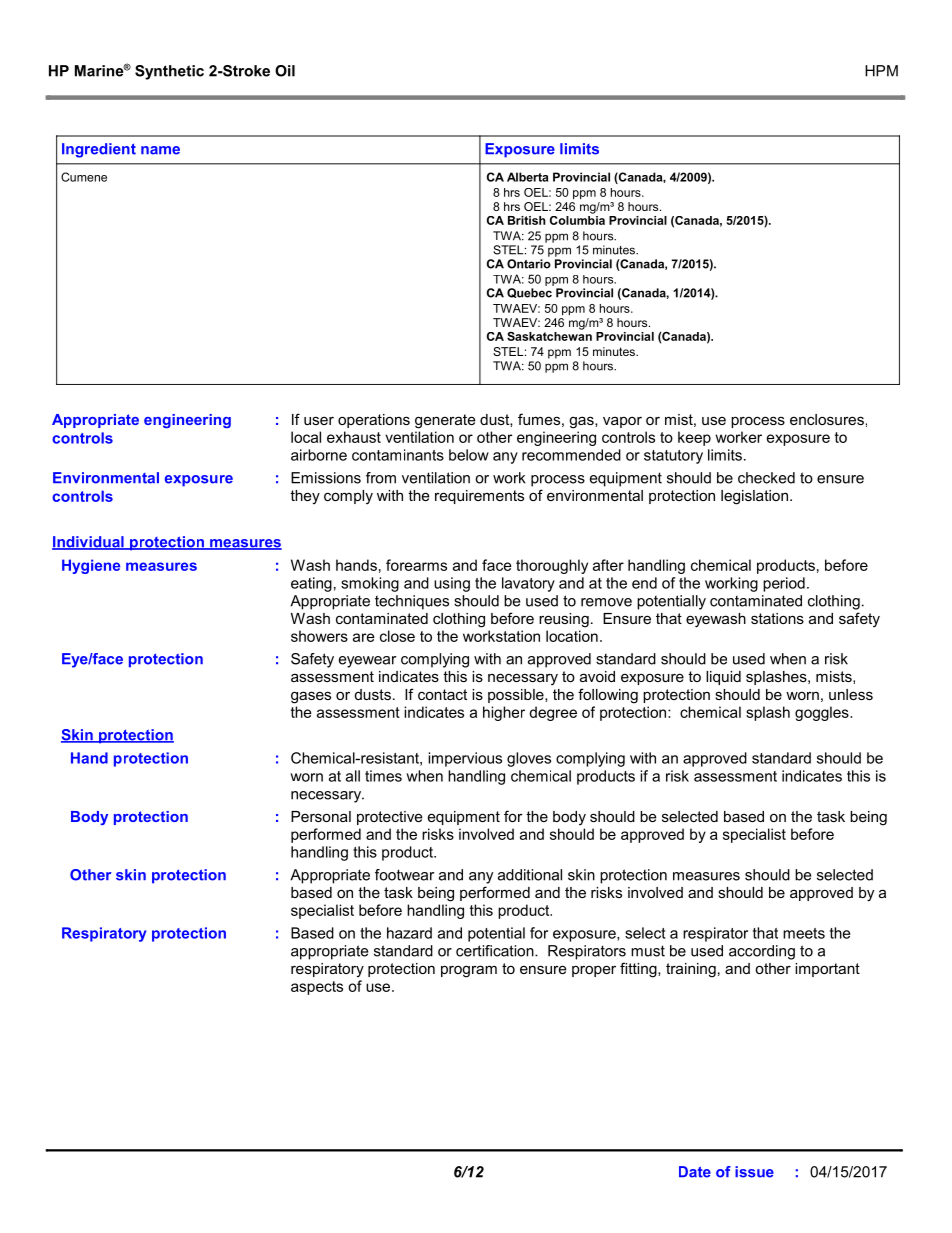  What do you see at coordinates (169, 72) in the image?
I see `Synthetic` at bounding box center [169, 72].
